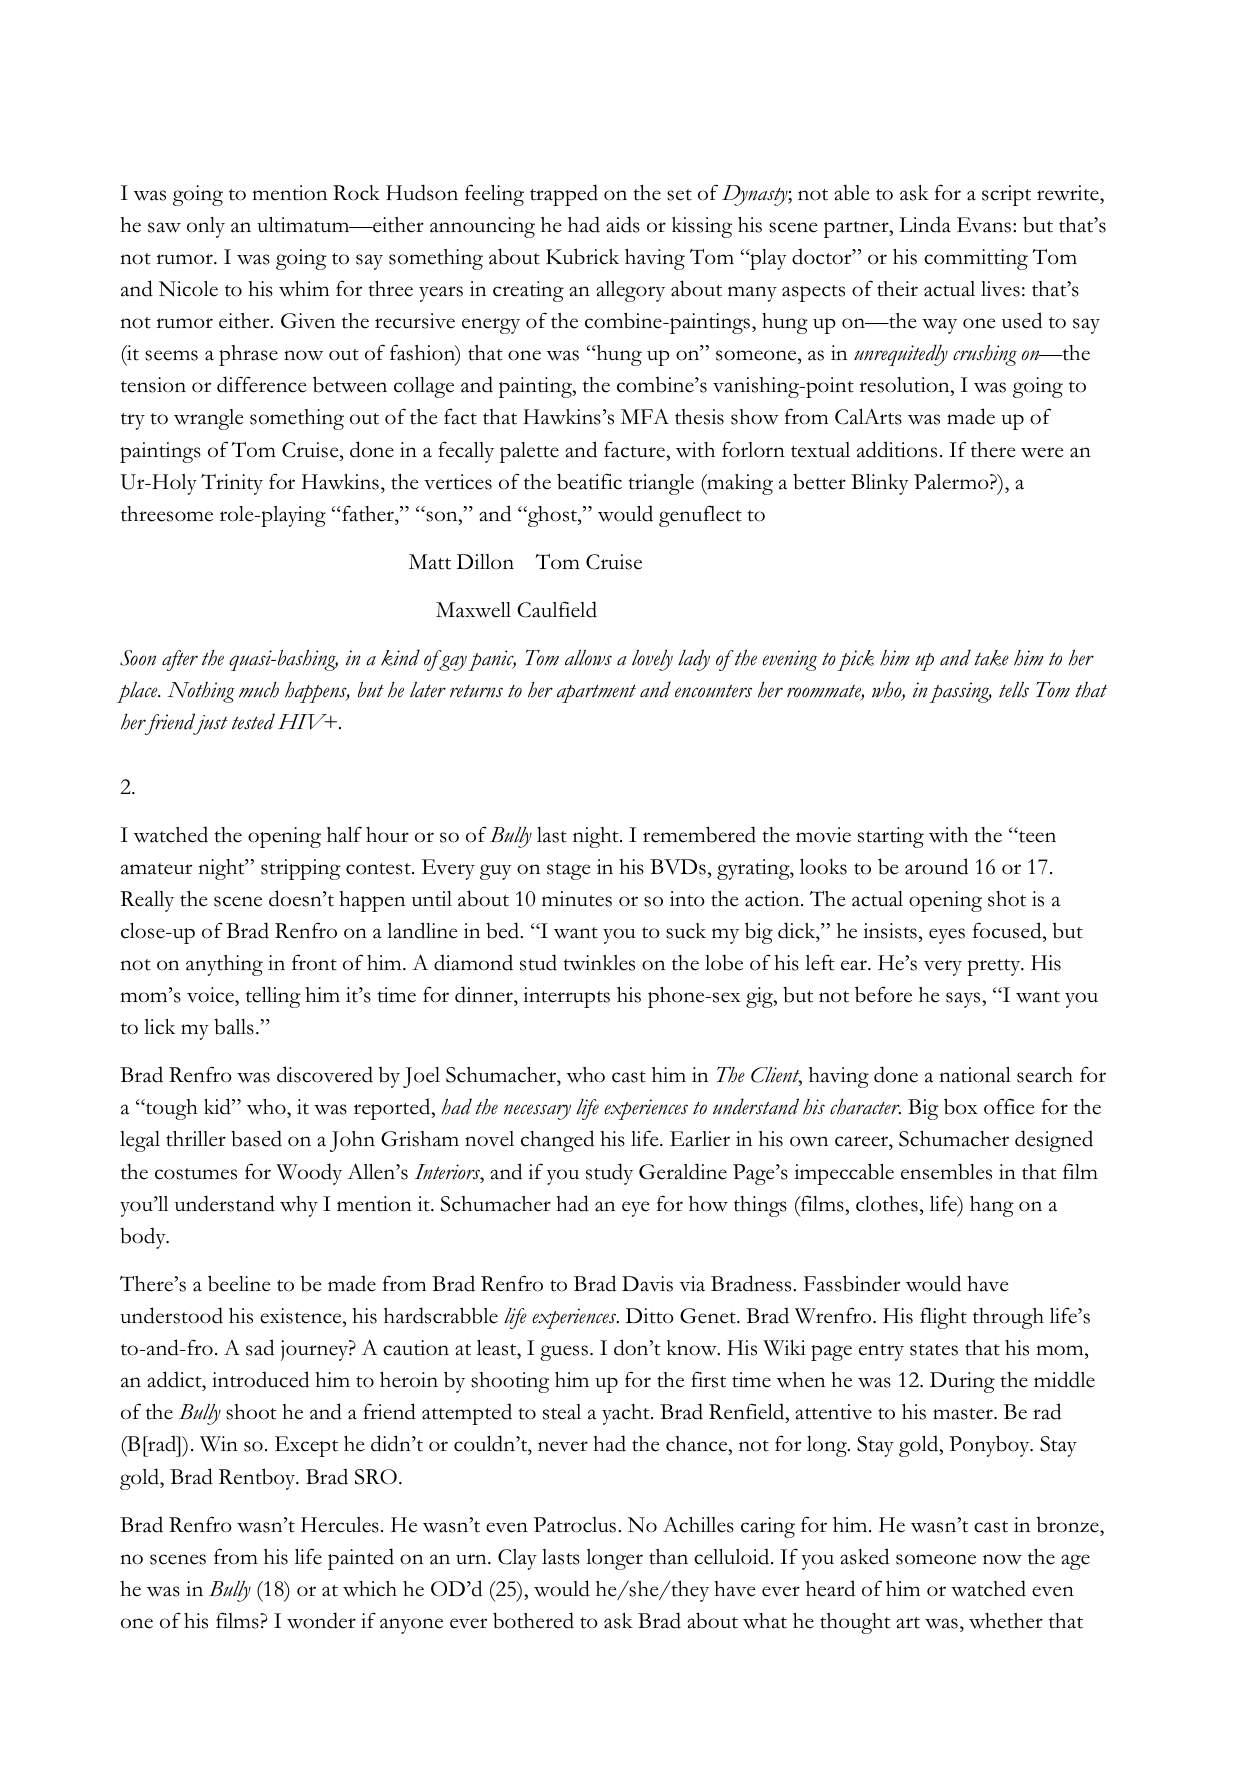  What do you see at coordinates (537, 1112) in the image?
I see `necessary` at bounding box center [537, 1112].
